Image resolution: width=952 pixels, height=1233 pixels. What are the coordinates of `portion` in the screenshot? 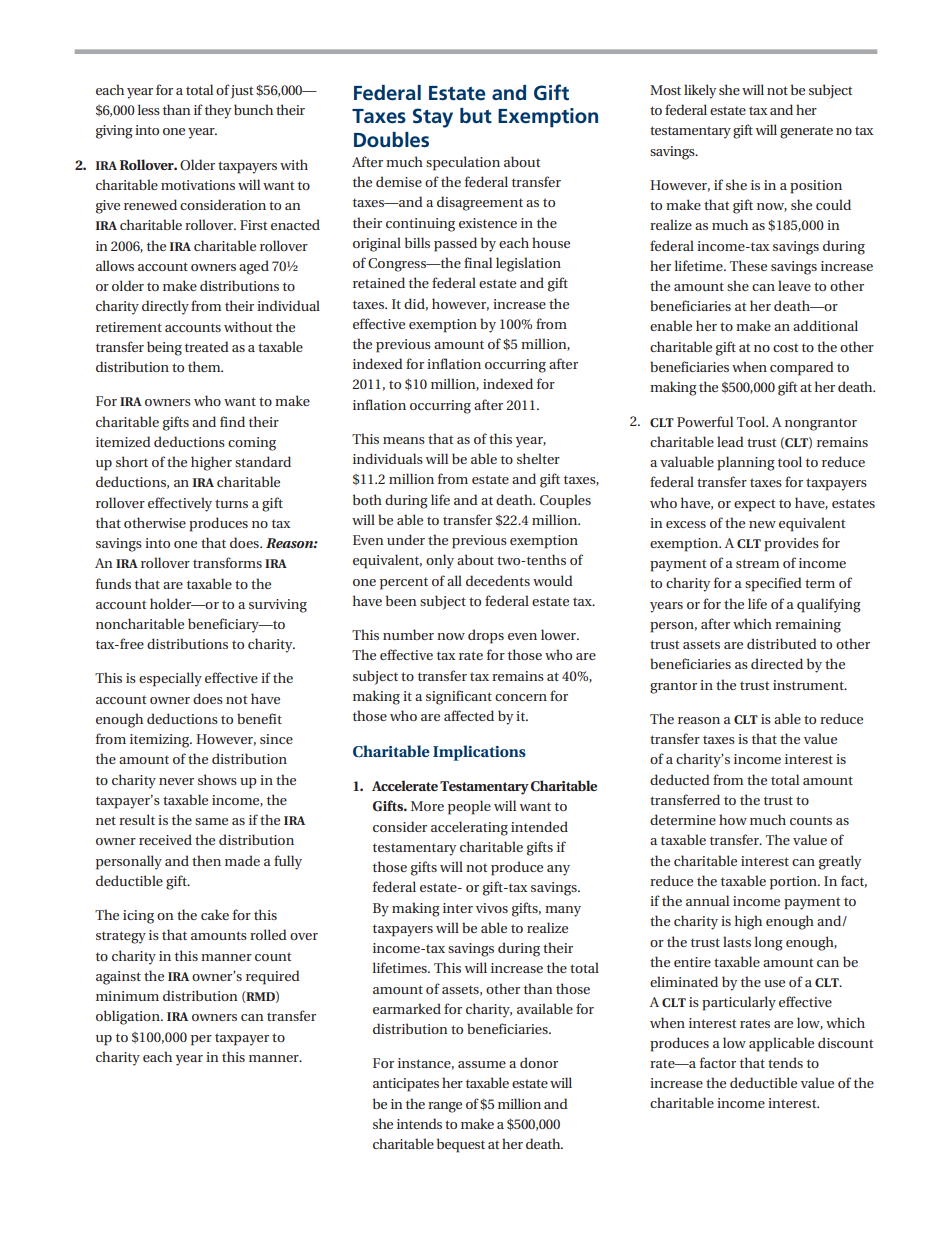 It's located at (794, 883).
